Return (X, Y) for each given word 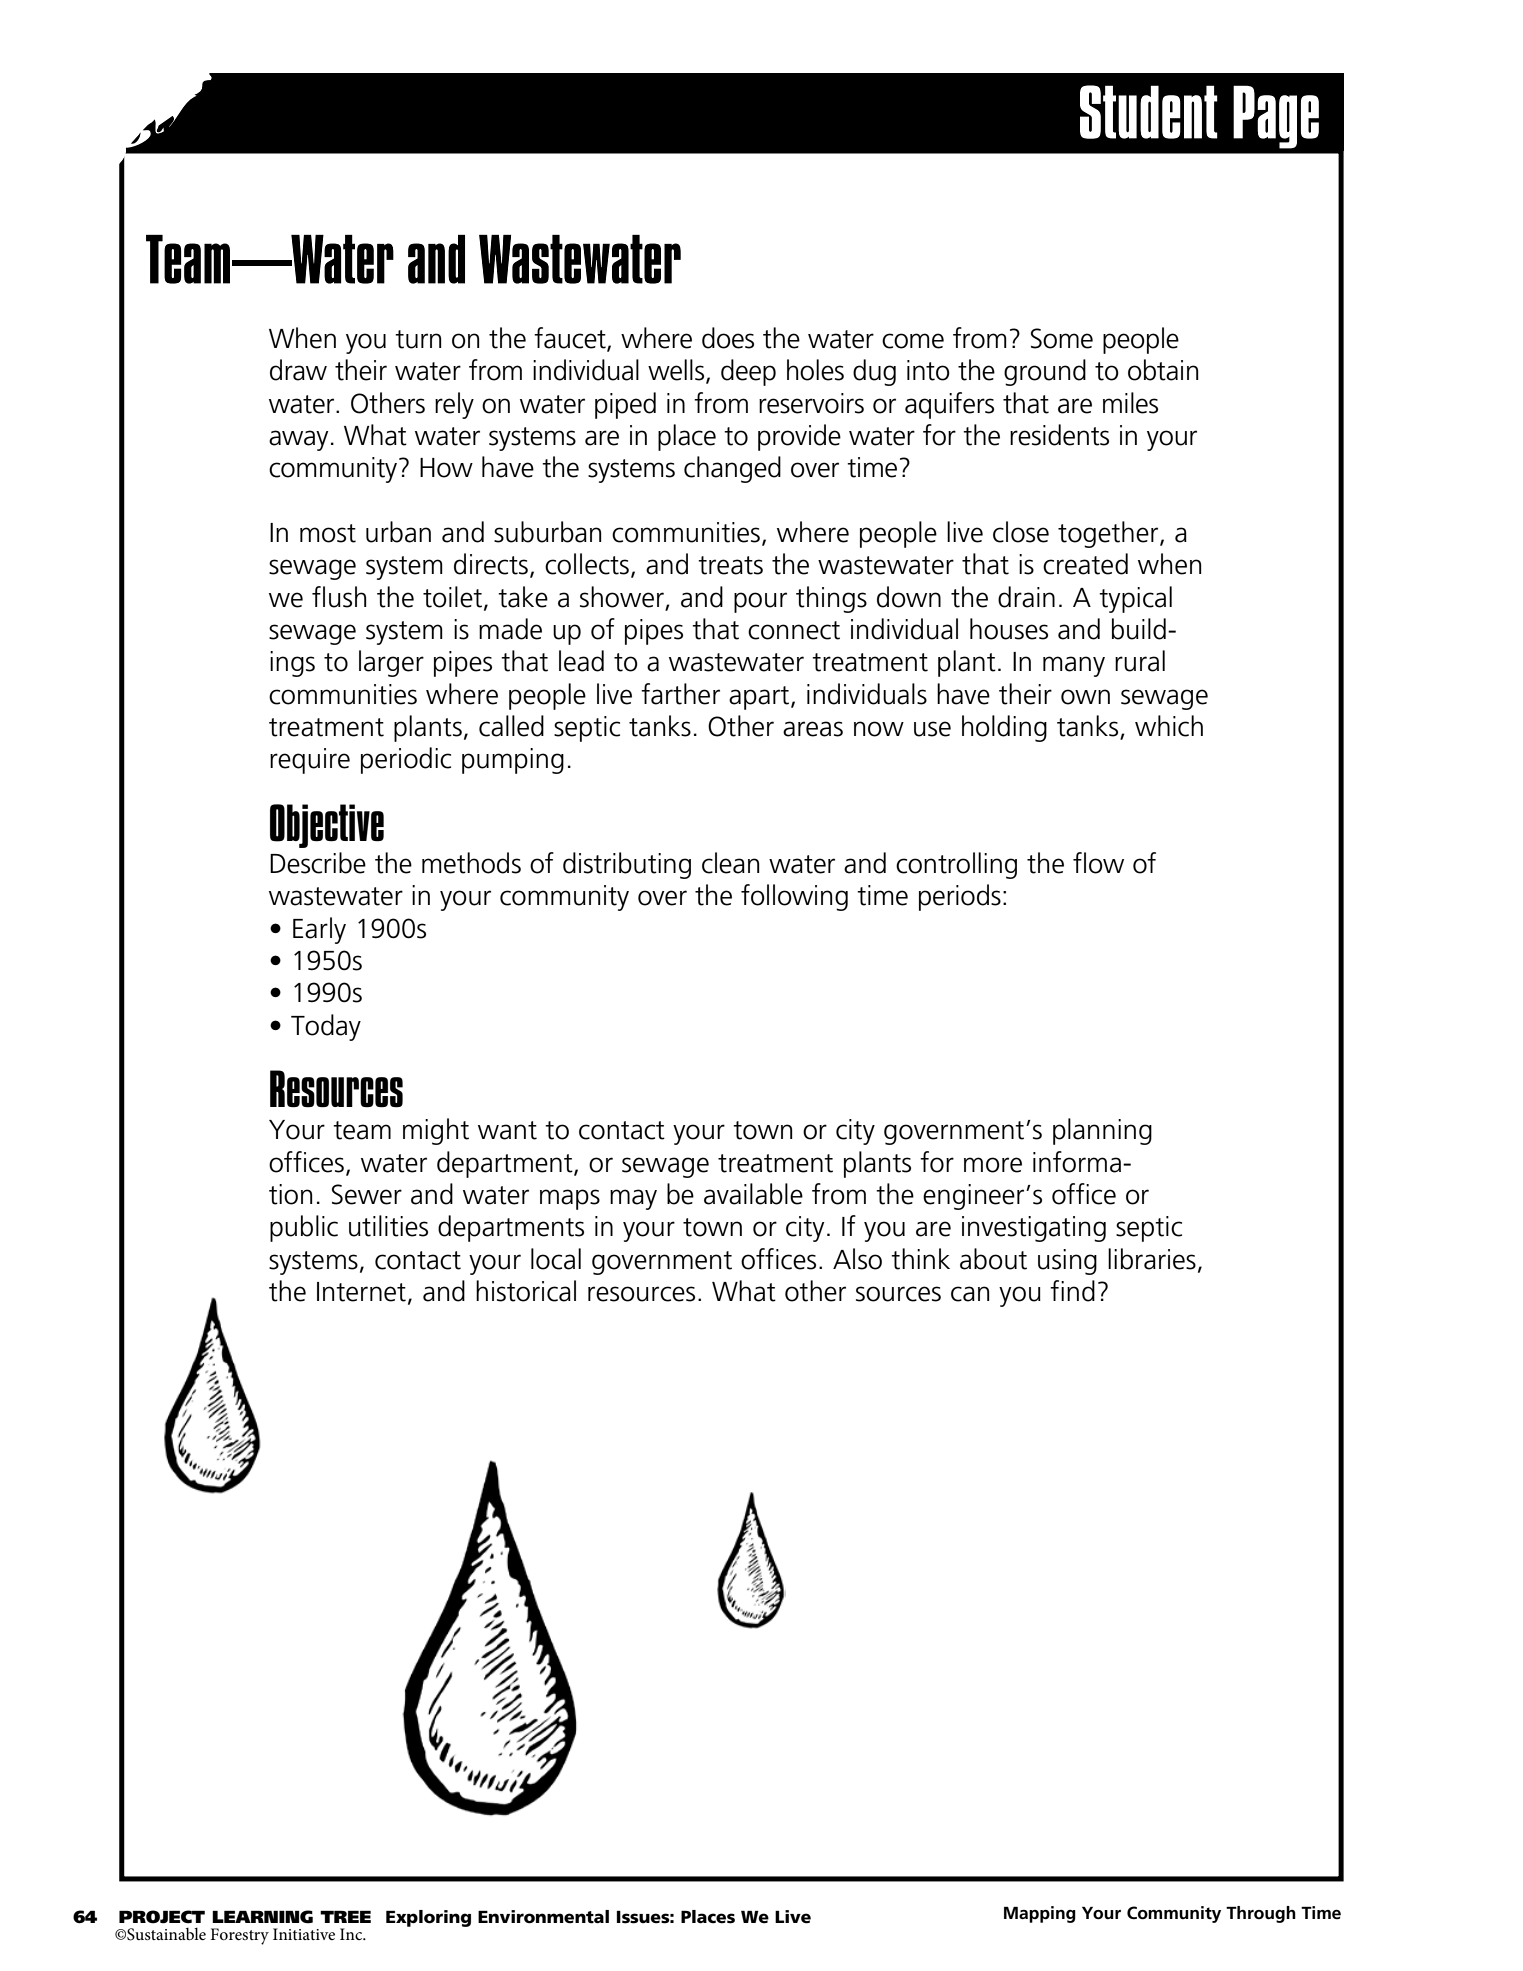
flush (339, 597)
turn (418, 339)
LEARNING (262, 1917)
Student (1149, 112)
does (728, 338)
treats (730, 565)
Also (857, 1259)
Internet (361, 1292)
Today (326, 1027)
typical (1135, 599)
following (794, 897)
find (1072, 1291)
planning (1102, 1131)
